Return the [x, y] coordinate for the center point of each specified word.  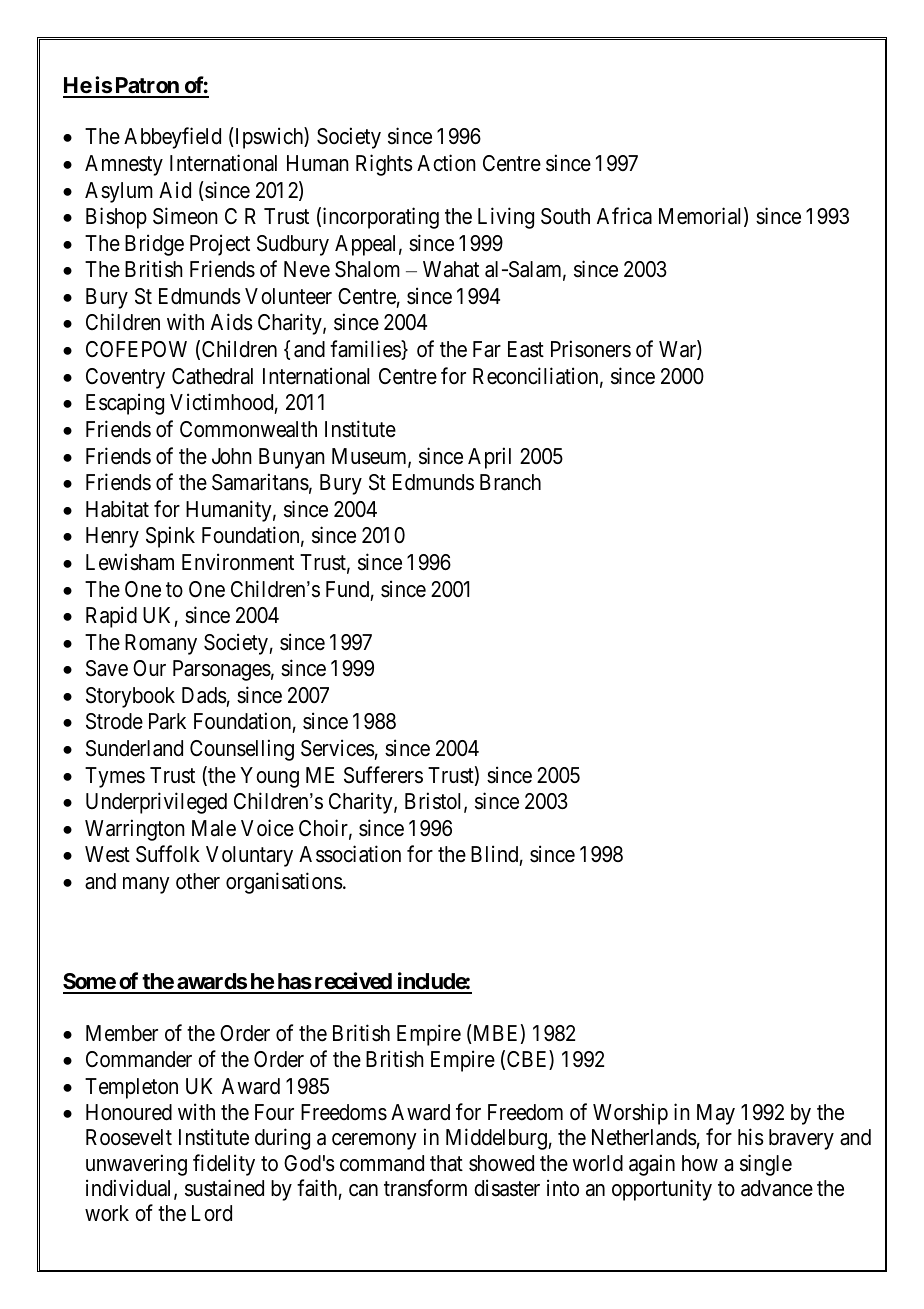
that [446, 1163]
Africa [624, 216]
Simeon [185, 216]
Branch [510, 482]
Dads [204, 695]
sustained [224, 1188]
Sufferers [383, 775]
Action [446, 163]
